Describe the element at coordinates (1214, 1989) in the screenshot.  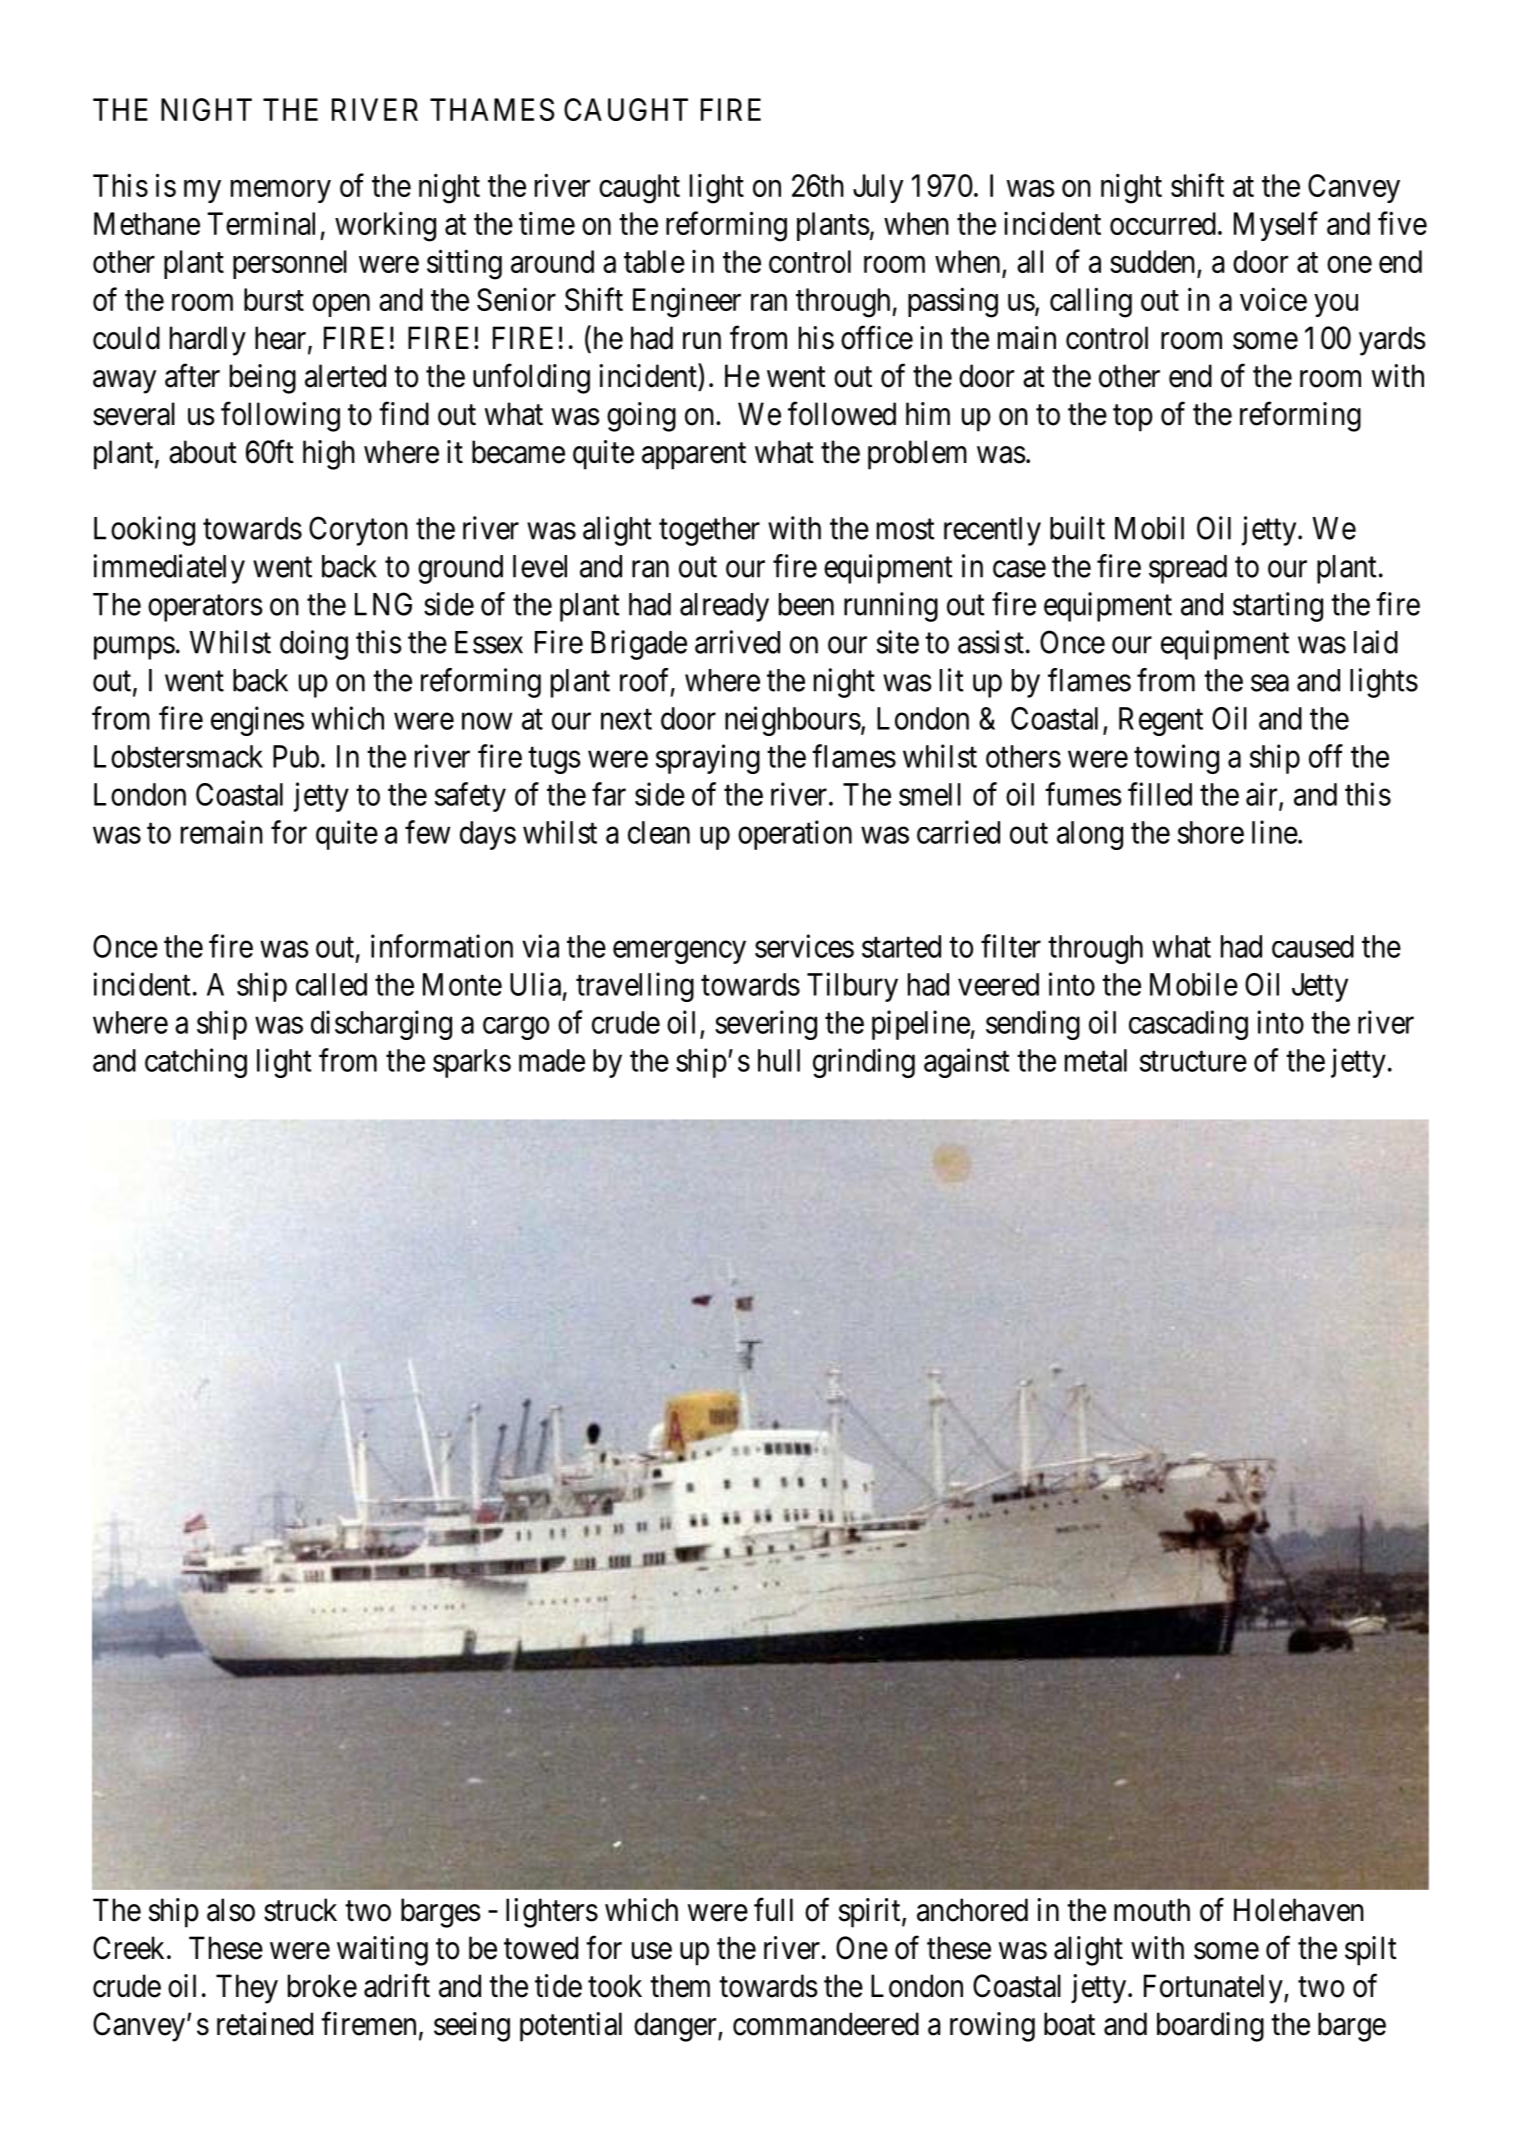
I see `Fortunately` at that location.
